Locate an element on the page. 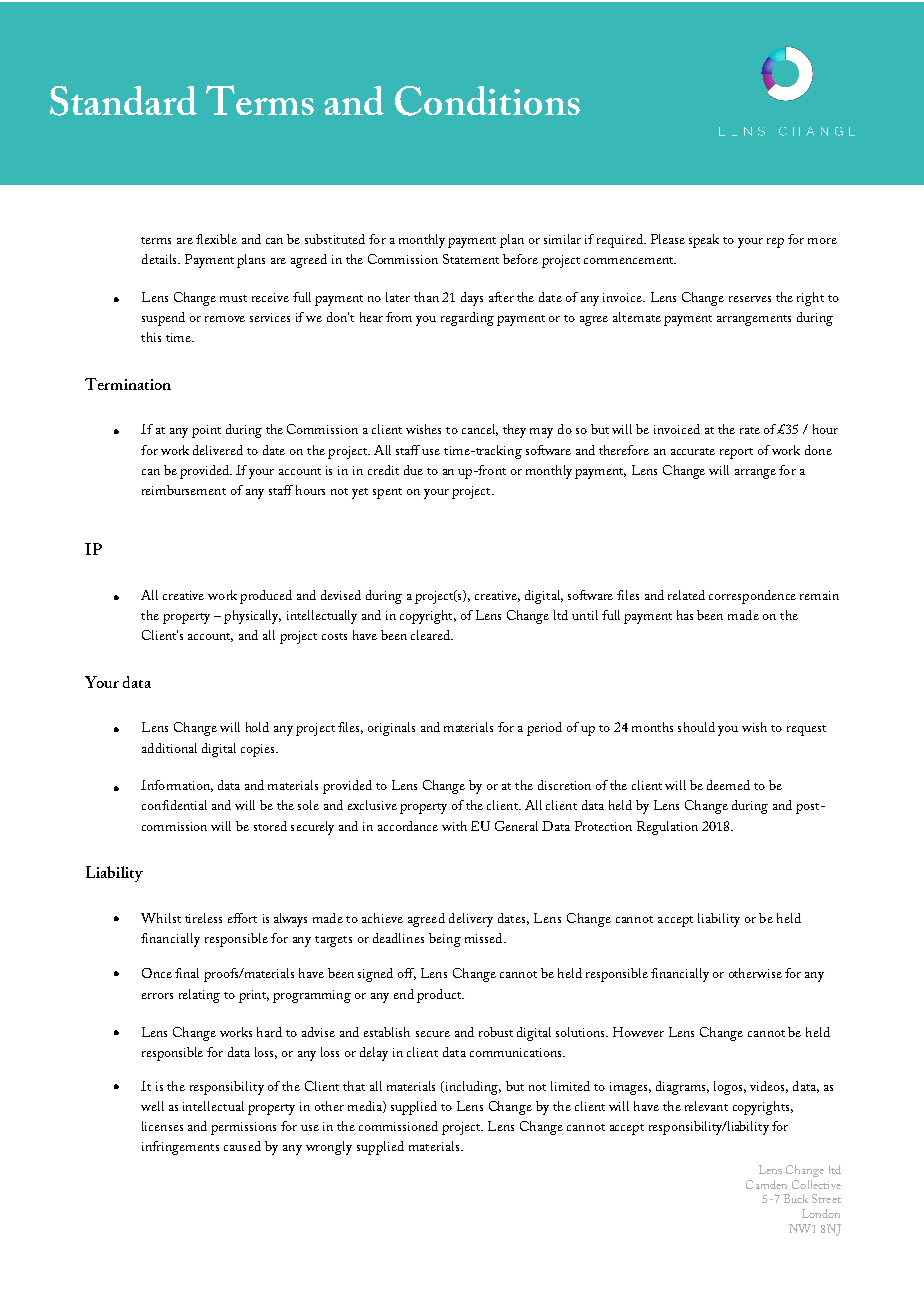  speak is located at coordinates (704, 241).
